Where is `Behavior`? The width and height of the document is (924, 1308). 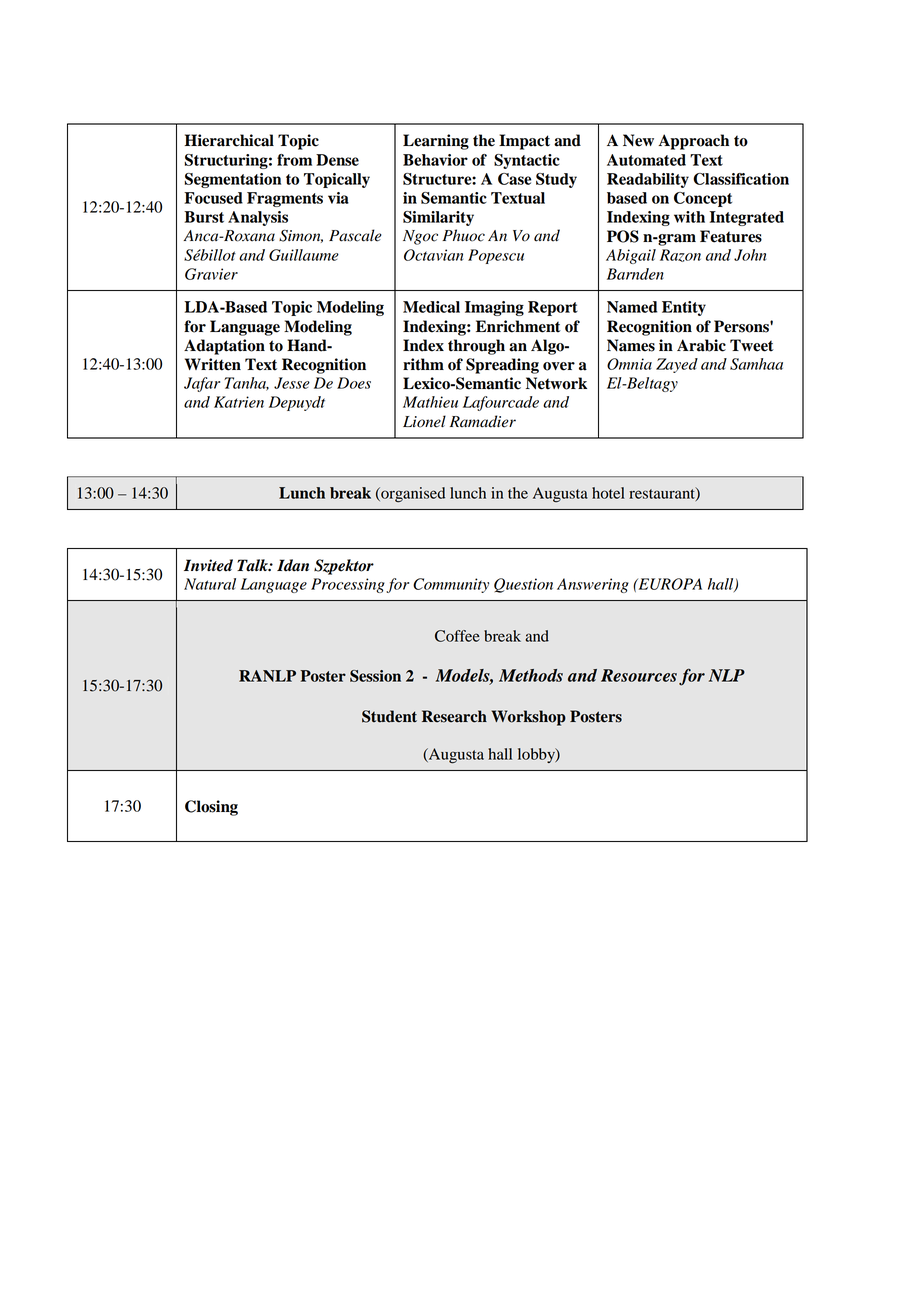
Behavior is located at coordinates (435, 160).
